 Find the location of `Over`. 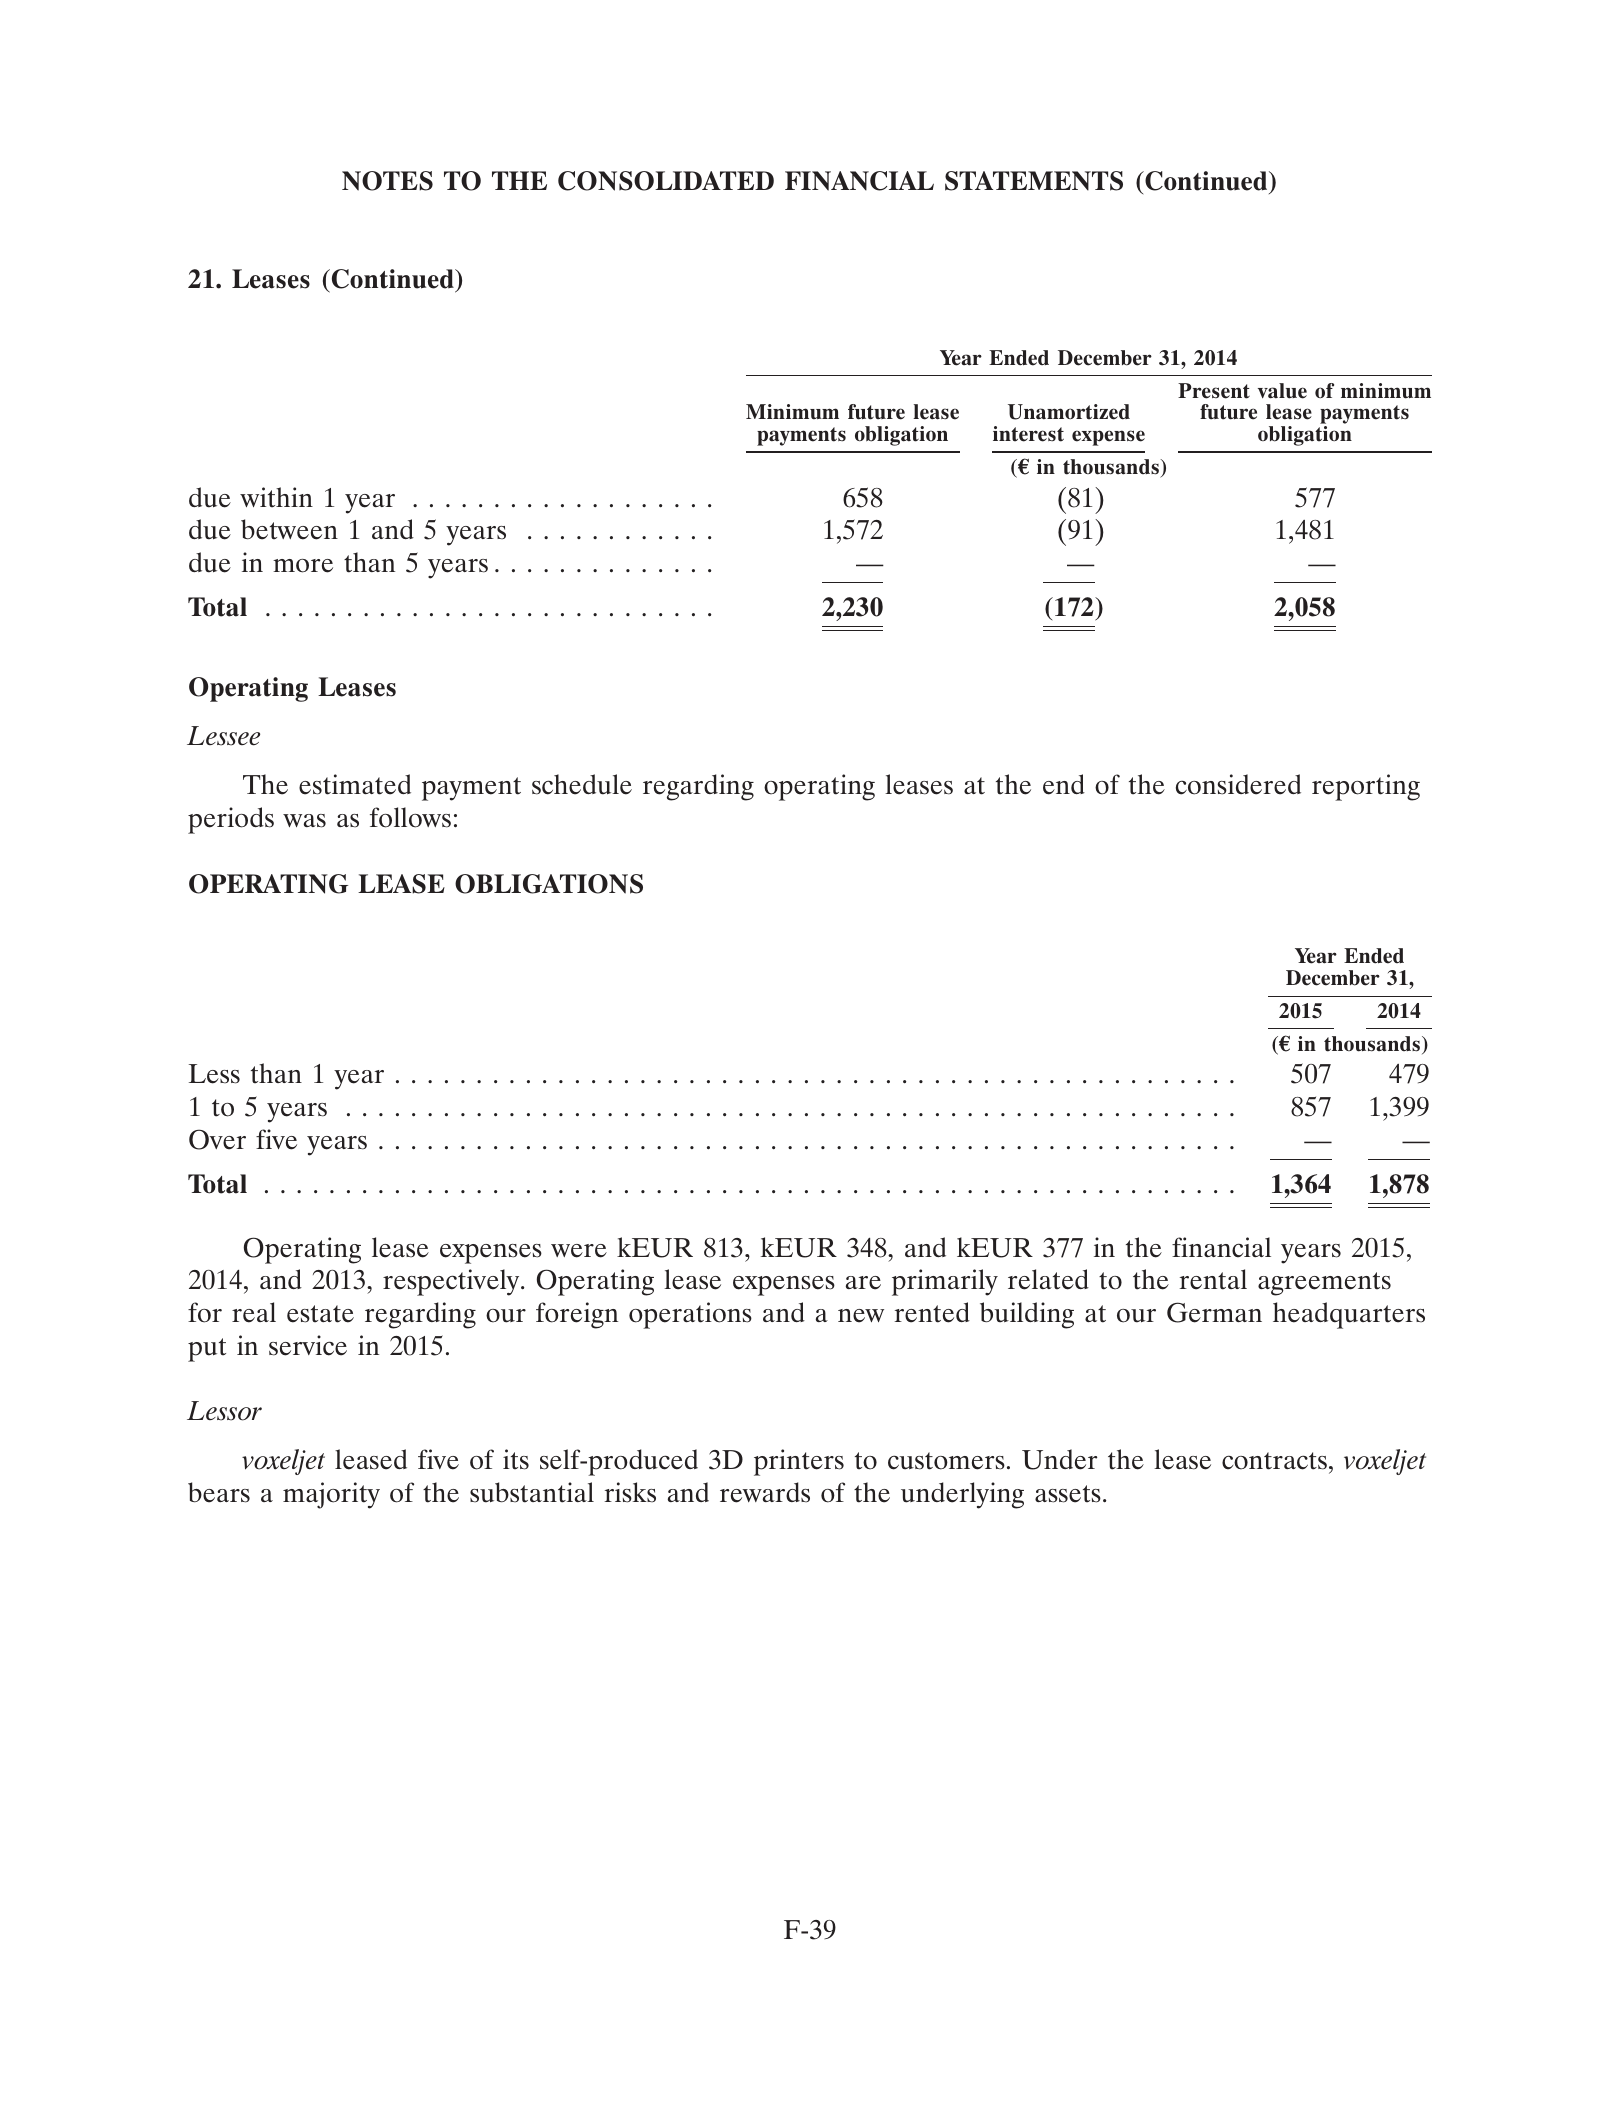

Over is located at coordinates (217, 1139).
